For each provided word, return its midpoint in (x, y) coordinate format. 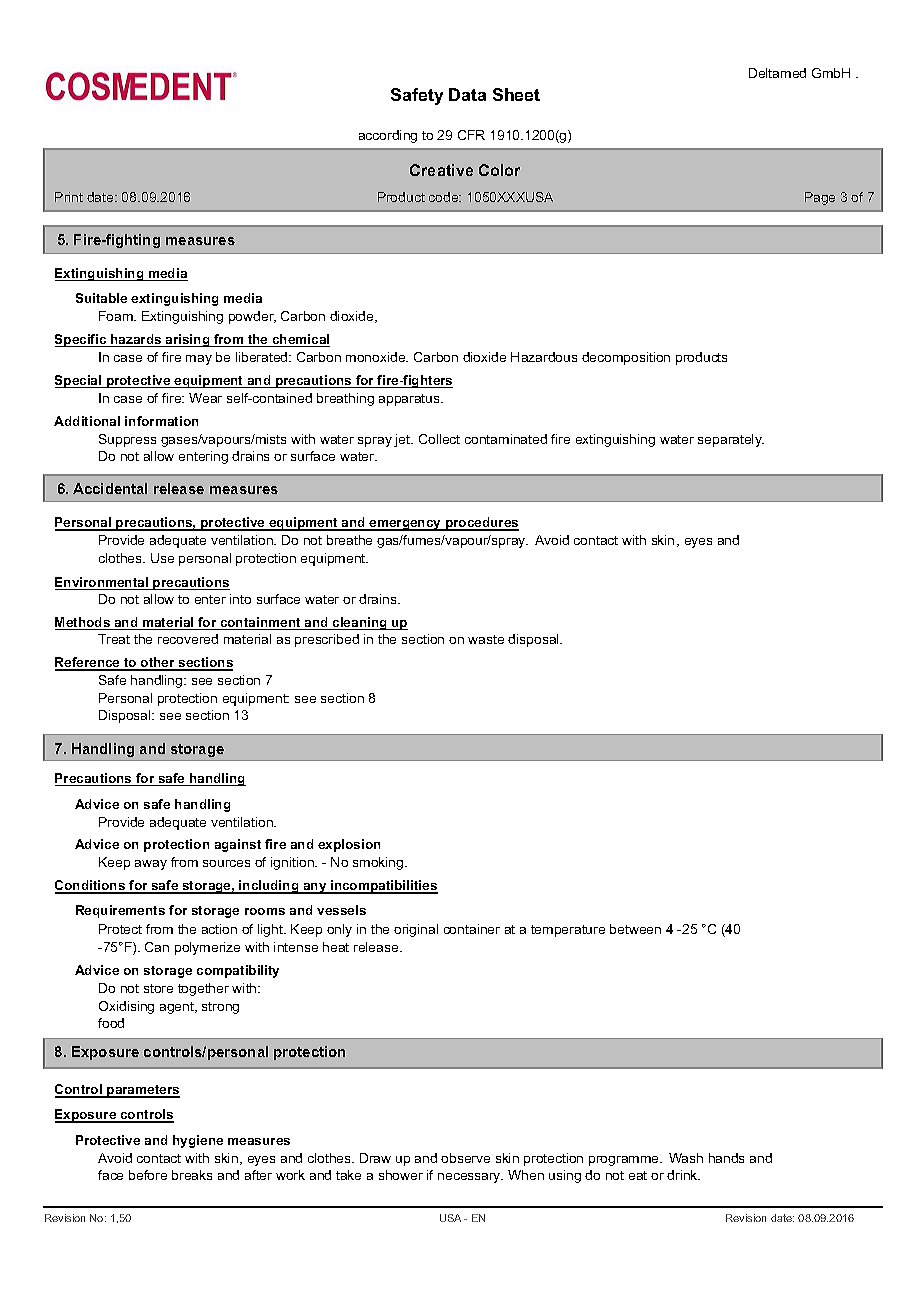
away (151, 865)
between (635, 929)
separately (731, 440)
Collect (439, 439)
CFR (471, 135)
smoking (379, 863)
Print (69, 197)
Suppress (127, 440)
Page (820, 198)
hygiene (198, 1141)
